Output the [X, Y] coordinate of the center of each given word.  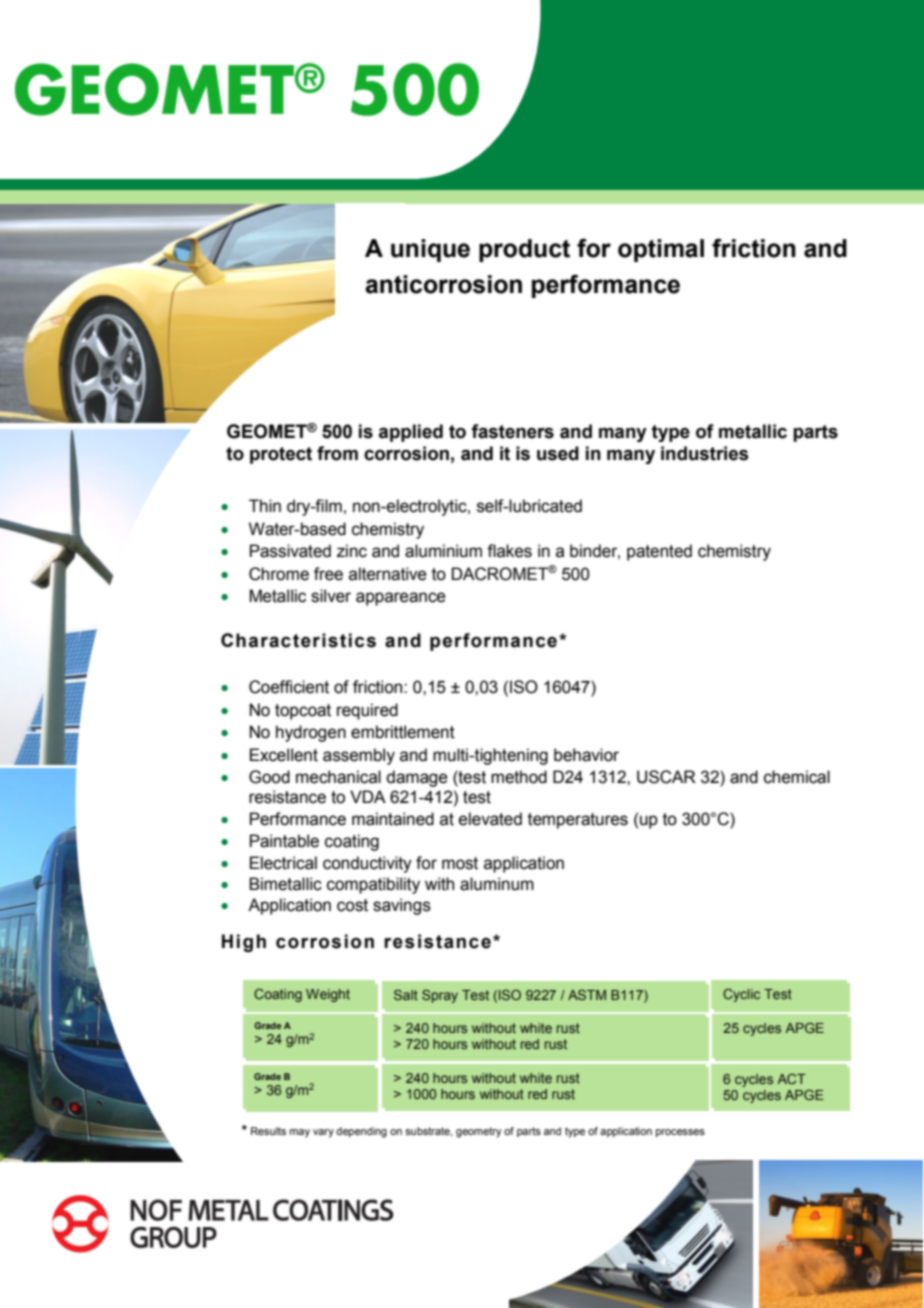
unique [430, 250]
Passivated [290, 551]
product [524, 250]
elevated [490, 819]
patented [659, 552]
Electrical [283, 863]
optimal [661, 250]
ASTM [587, 995]
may [300, 1133]
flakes [509, 551]
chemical [797, 777]
